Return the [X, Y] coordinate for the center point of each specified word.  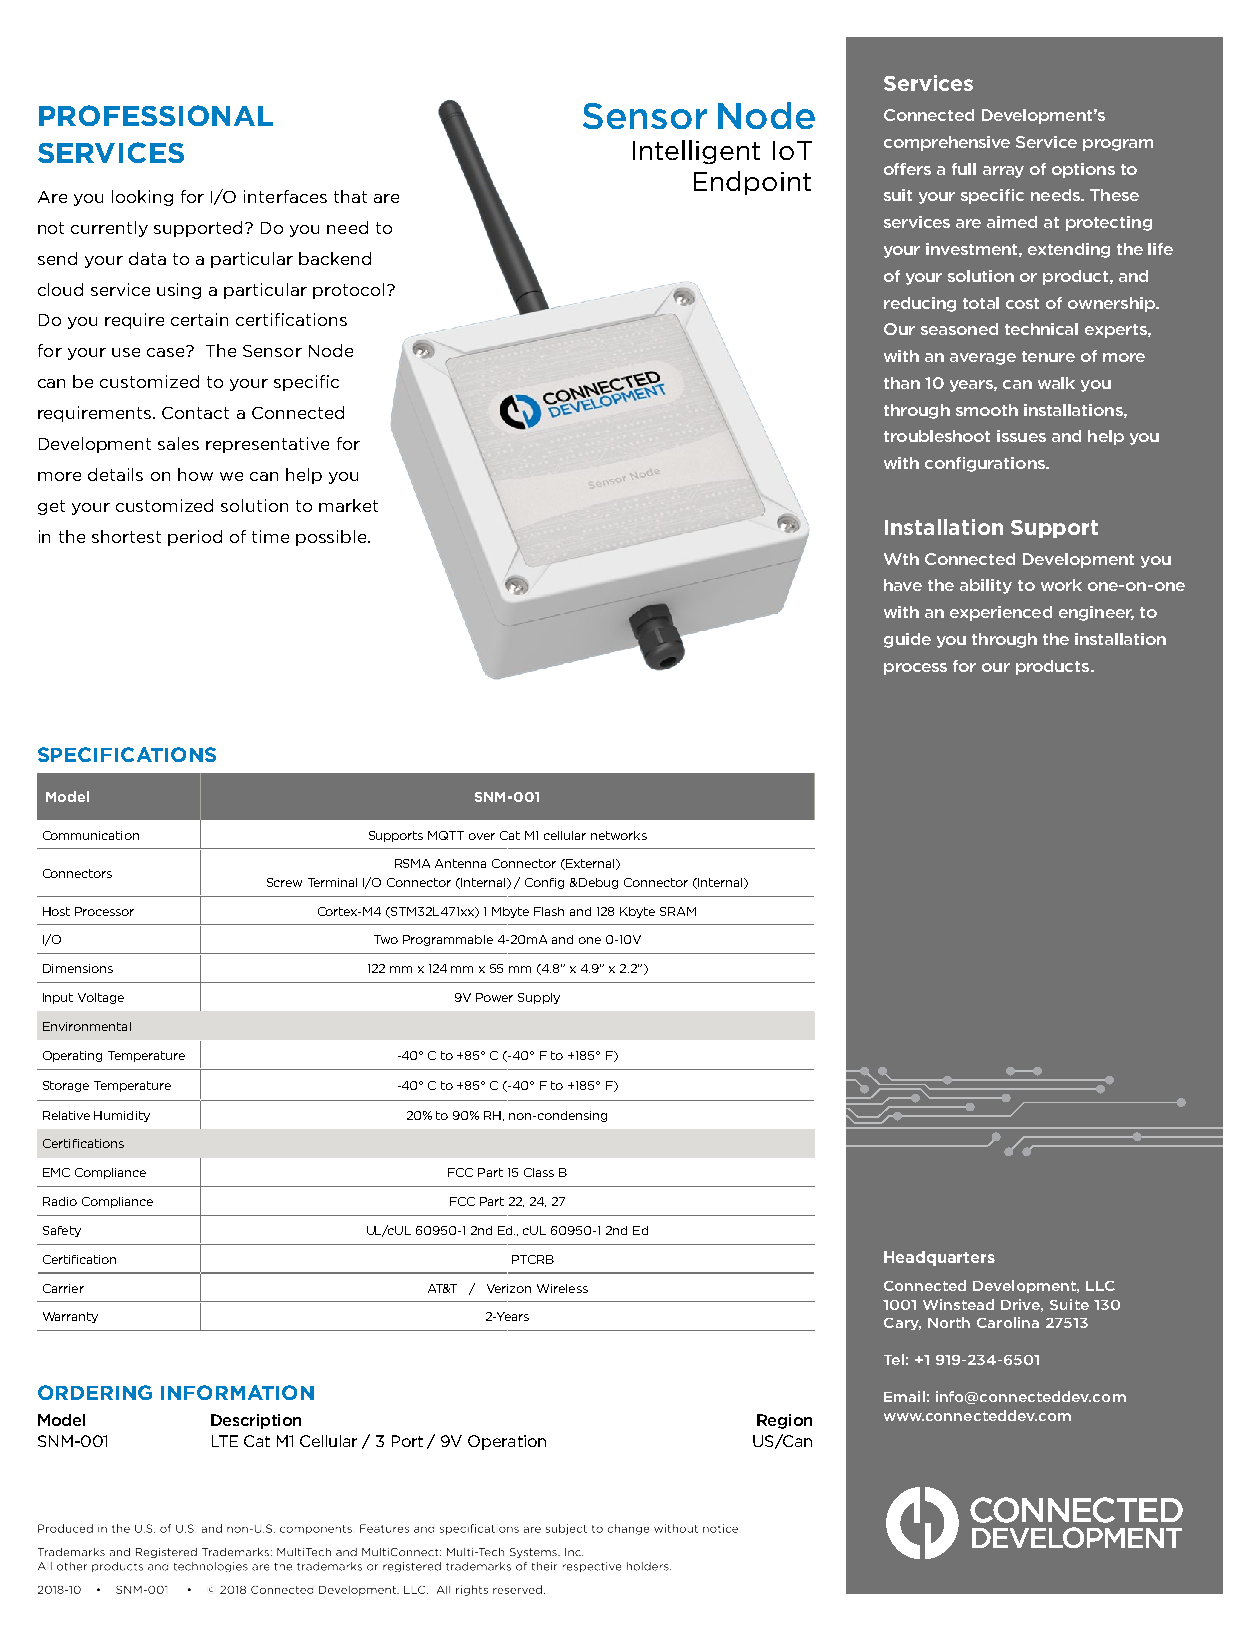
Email [904, 1396]
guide [907, 640]
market [348, 505]
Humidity [122, 1116]
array [1003, 172]
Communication [91, 835]
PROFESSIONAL [156, 115]
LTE [225, 1441]
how [195, 474]
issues [1021, 436]
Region [784, 1421]
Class [539, 1172]
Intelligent [696, 152]
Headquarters [939, 1258]
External [590, 864]
